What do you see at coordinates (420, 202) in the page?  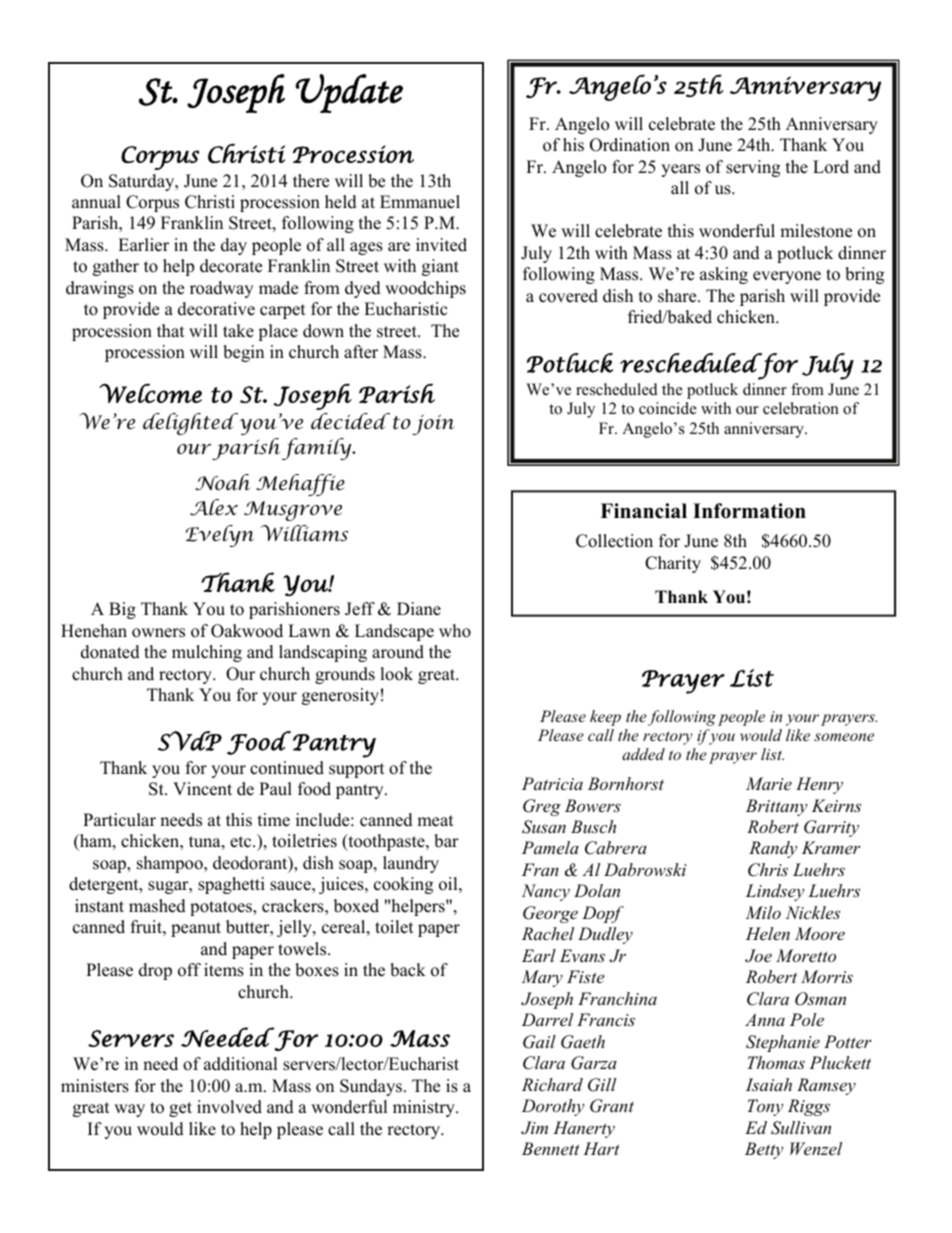 I see `Emmanuel` at bounding box center [420, 202].
